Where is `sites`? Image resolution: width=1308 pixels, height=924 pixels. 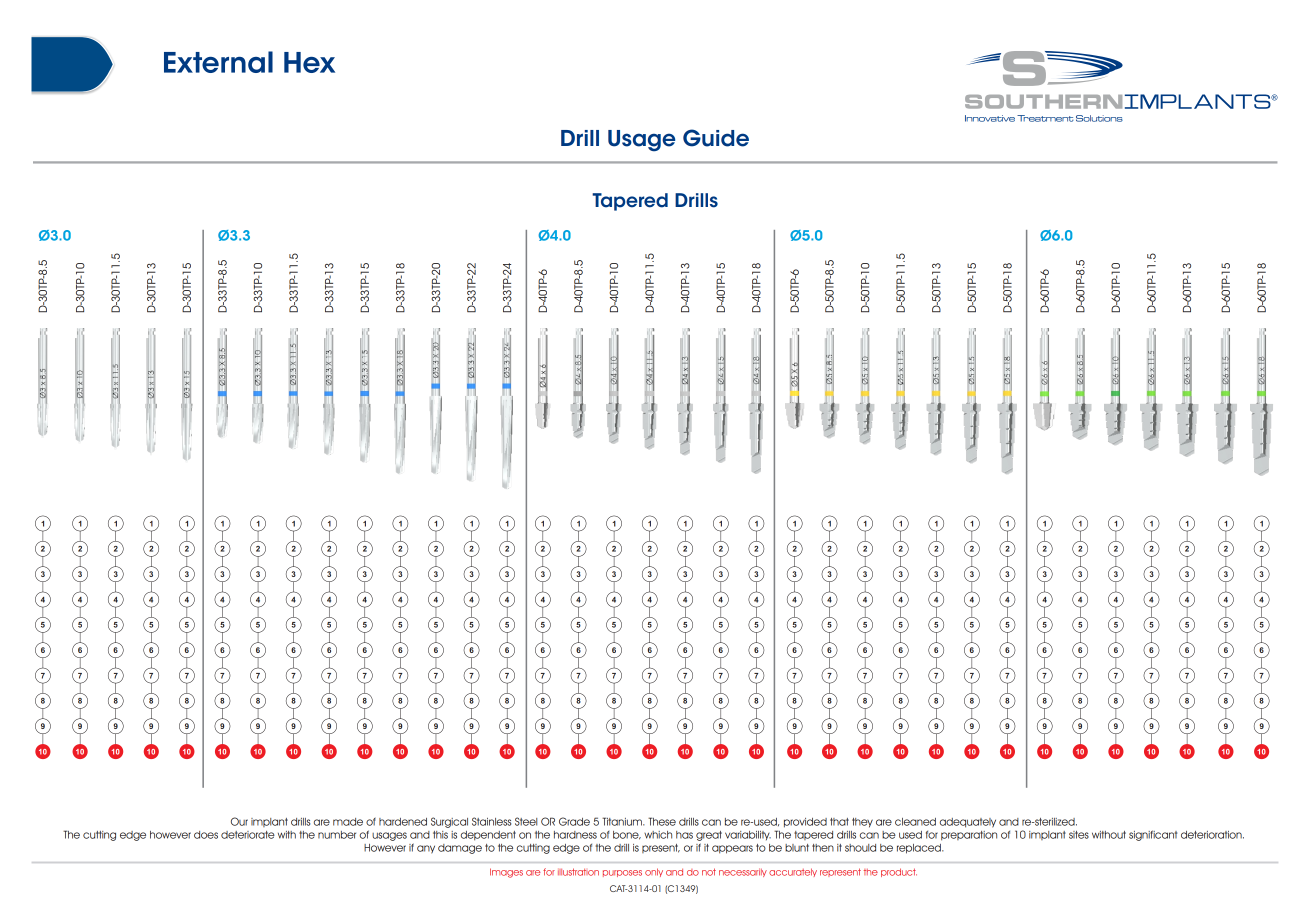 sites is located at coordinates (1079, 835).
